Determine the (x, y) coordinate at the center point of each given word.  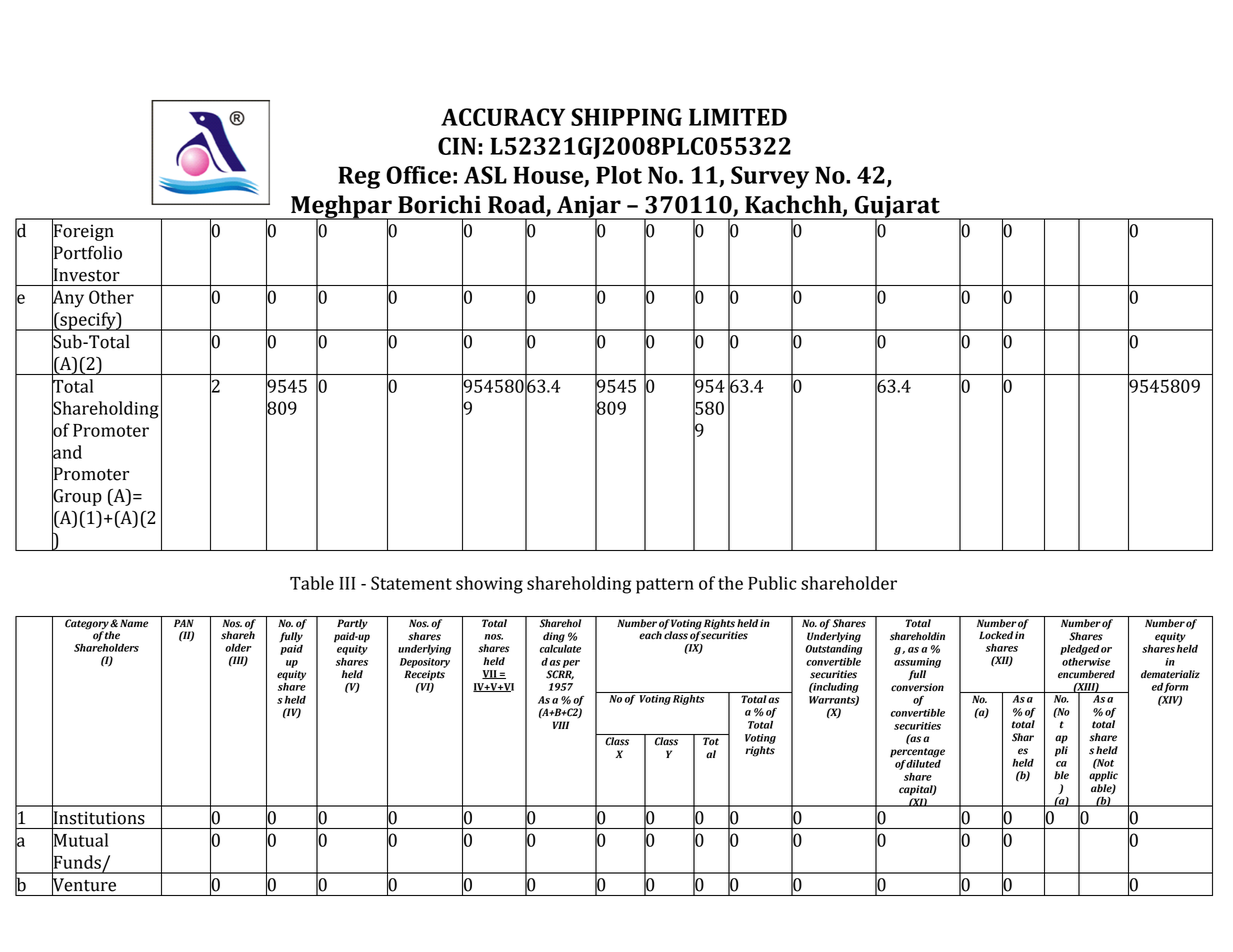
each (651, 634)
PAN (184, 623)
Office (418, 175)
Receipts (424, 675)
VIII (561, 725)
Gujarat (897, 208)
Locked (996, 635)
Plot (619, 175)
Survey (770, 177)
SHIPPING (626, 117)
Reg (359, 177)
